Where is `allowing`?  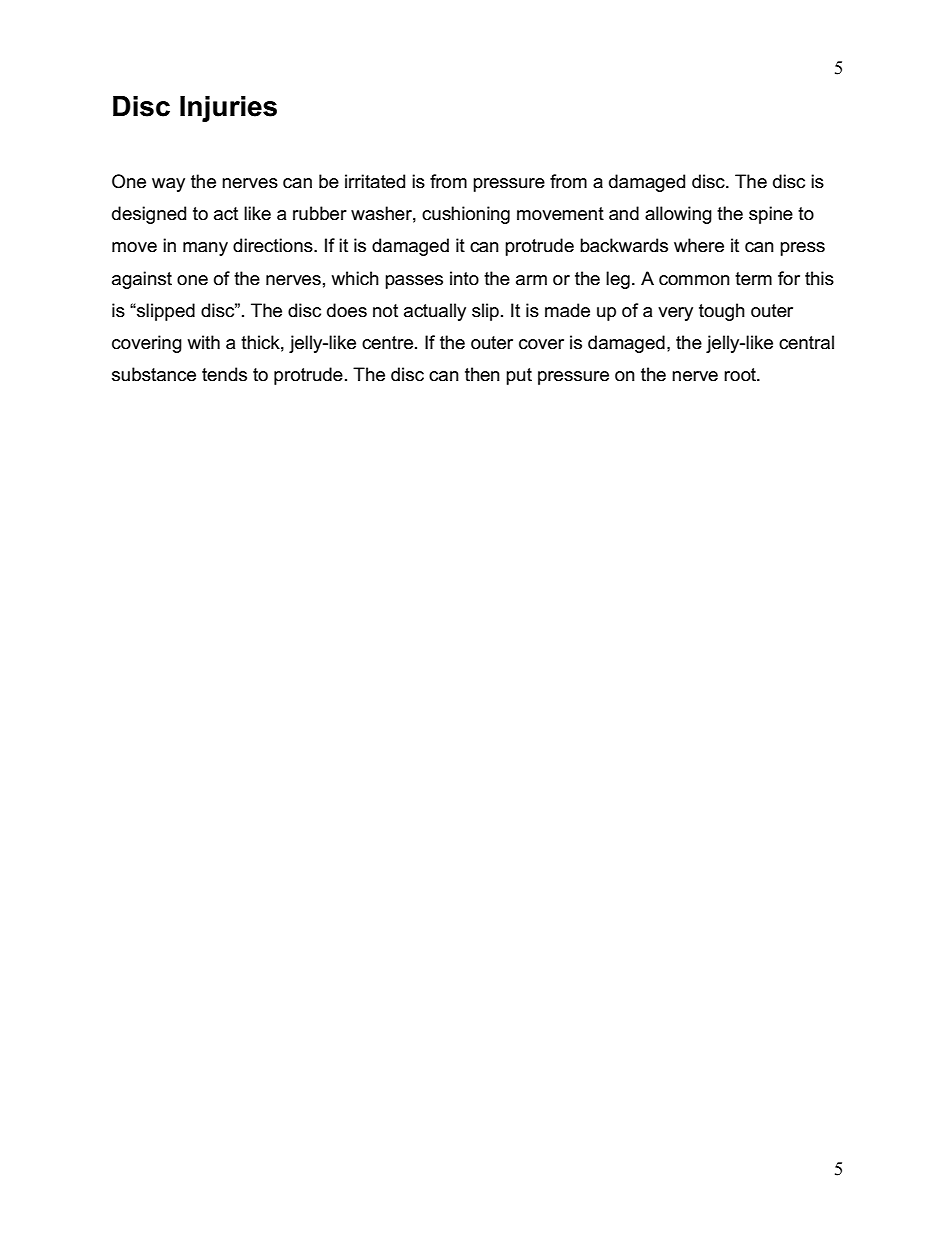 allowing is located at coordinates (678, 215).
